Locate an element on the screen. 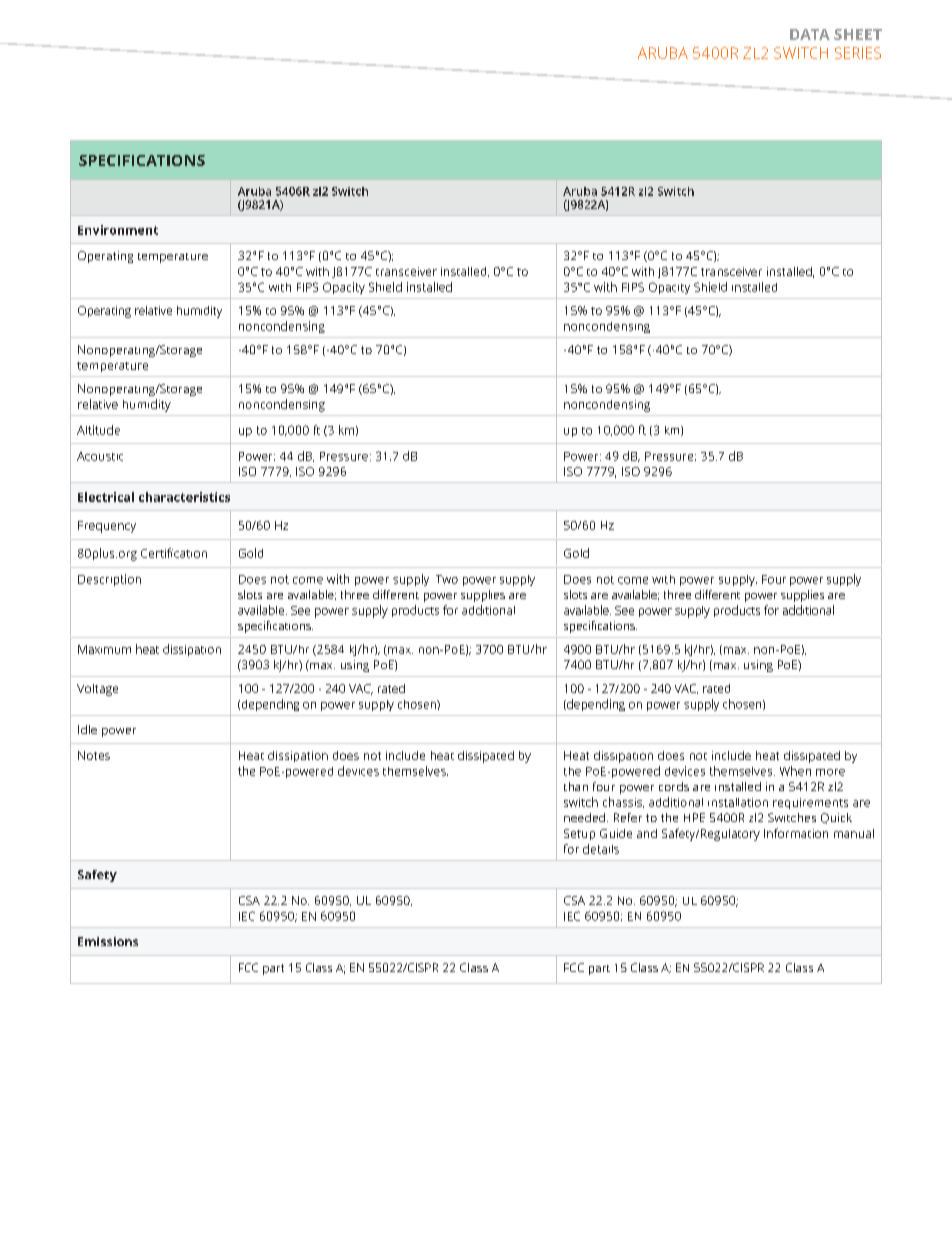 This screenshot has height=1233, width=952. When is located at coordinates (795, 771).
